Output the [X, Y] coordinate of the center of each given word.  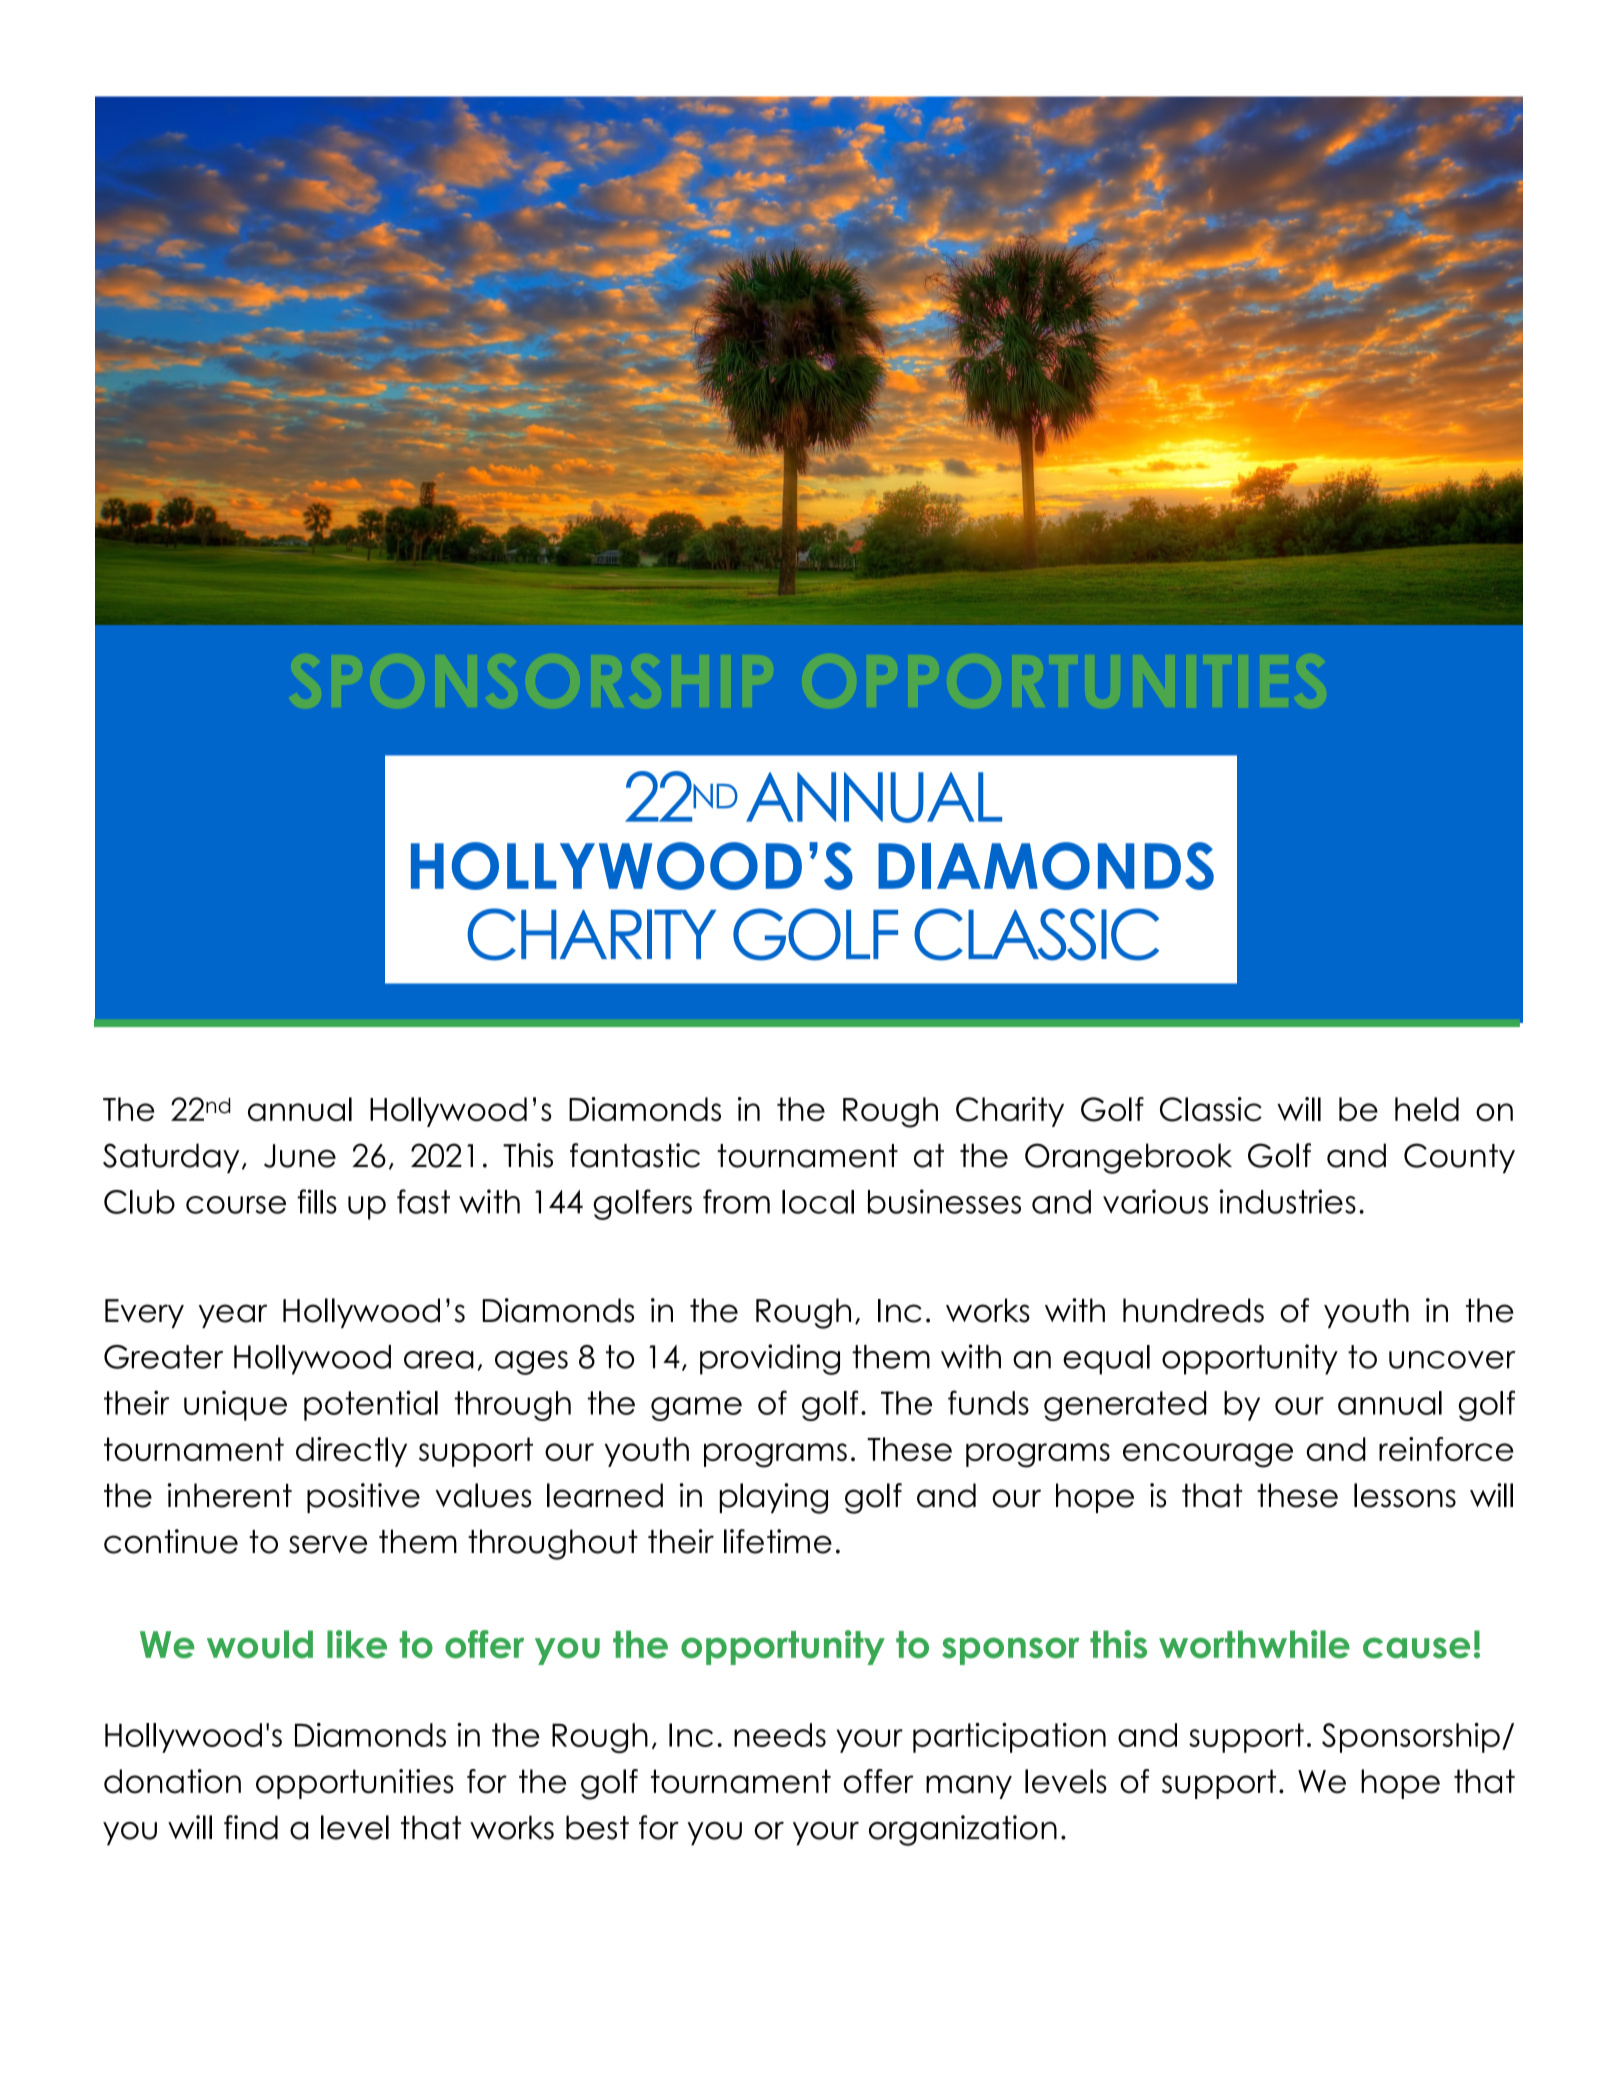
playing [774, 1498]
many [969, 1787]
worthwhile [1254, 1644]
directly [351, 1452]
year [233, 1316]
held [1427, 1109]
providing [770, 1359]
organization [963, 1830]
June [300, 1156]
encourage [1208, 1455]
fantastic [635, 1155]
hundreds [1193, 1310]
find [251, 1827]
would [260, 1644]
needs [780, 1735]
